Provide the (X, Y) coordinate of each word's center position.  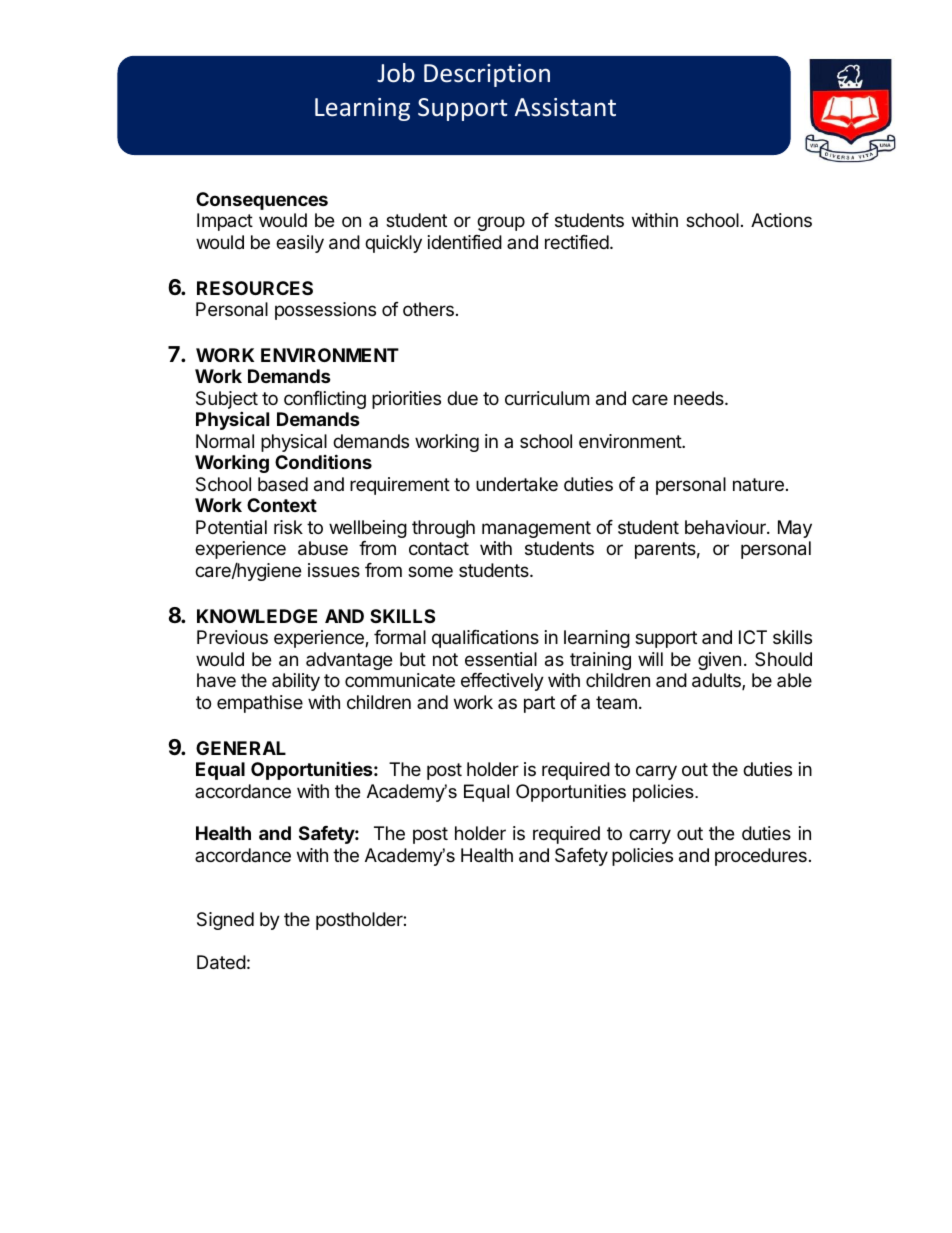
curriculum (547, 398)
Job (396, 73)
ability (296, 682)
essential (501, 659)
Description (487, 75)
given (719, 661)
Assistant (565, 107)
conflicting (325, 400)
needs (700, 398)
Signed (225, 921)
